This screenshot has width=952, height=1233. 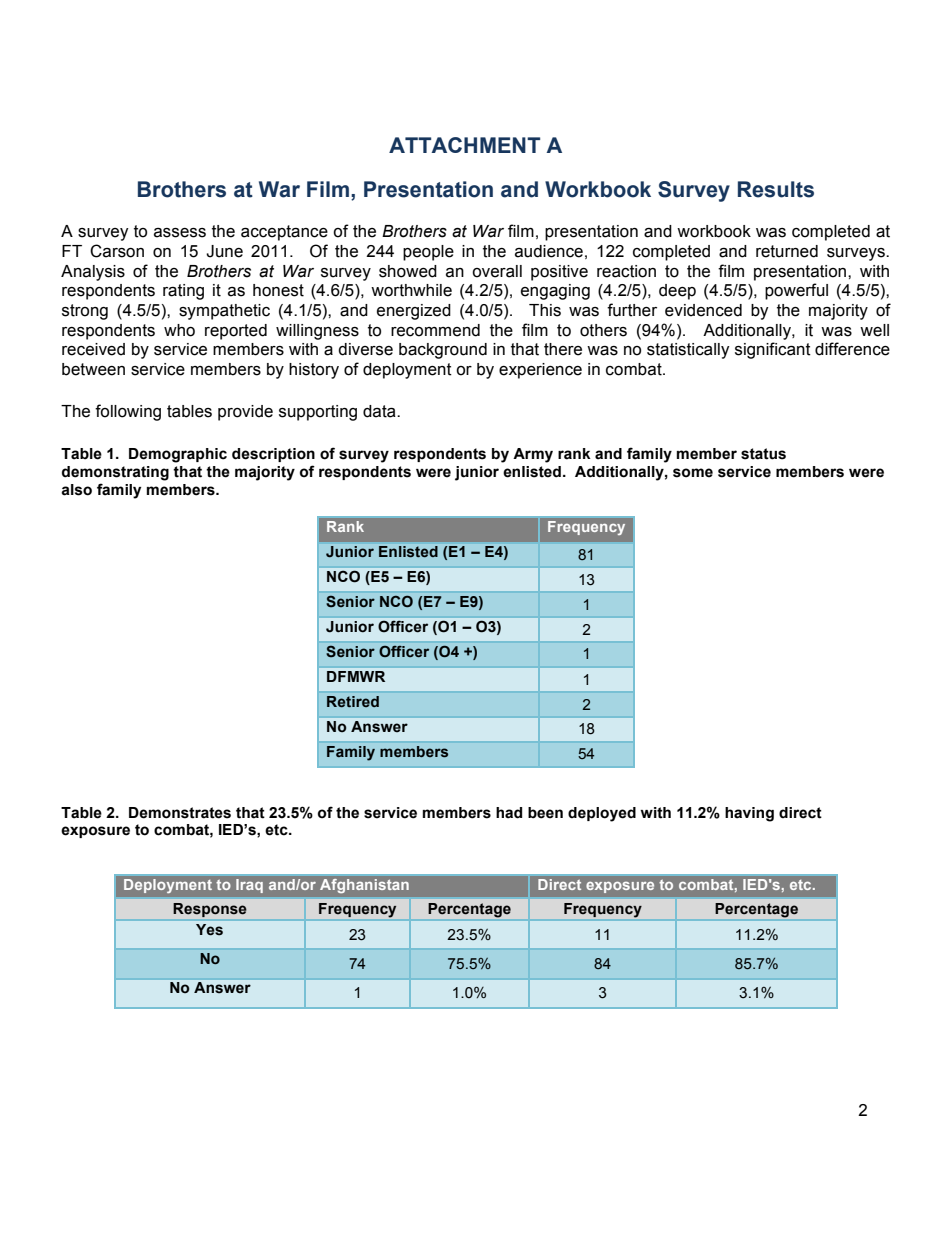 What do you see at coordinates (776, 189) in the screenshot?
I see `Results` at bounding box center [776, 189].
